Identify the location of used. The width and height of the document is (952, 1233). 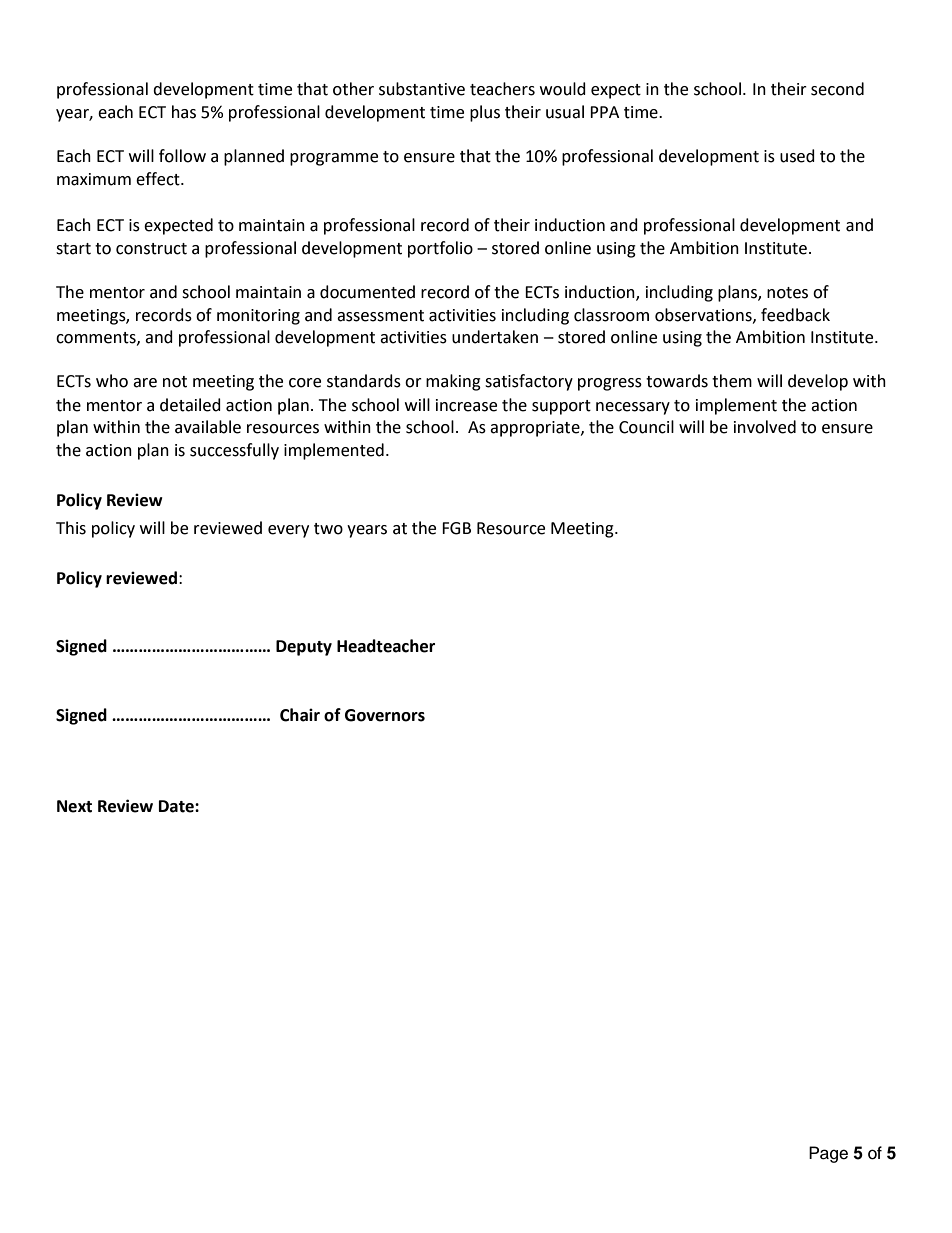
(797, 156).
